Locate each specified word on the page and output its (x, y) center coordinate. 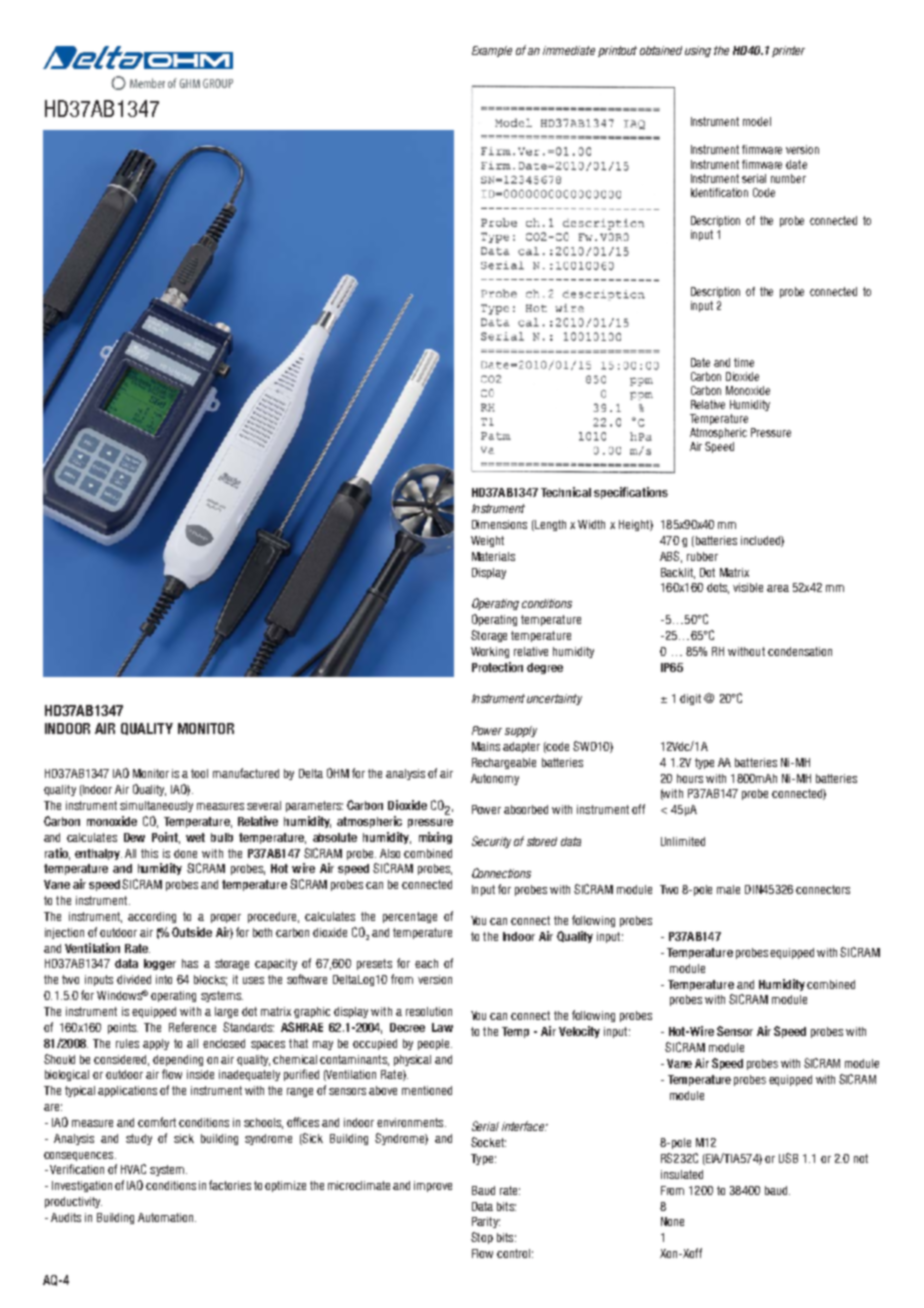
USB (788, 1158)
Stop (482, 1238)
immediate (569, 50)
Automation (167, 1217)
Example (492, 51)
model (757, 121)
